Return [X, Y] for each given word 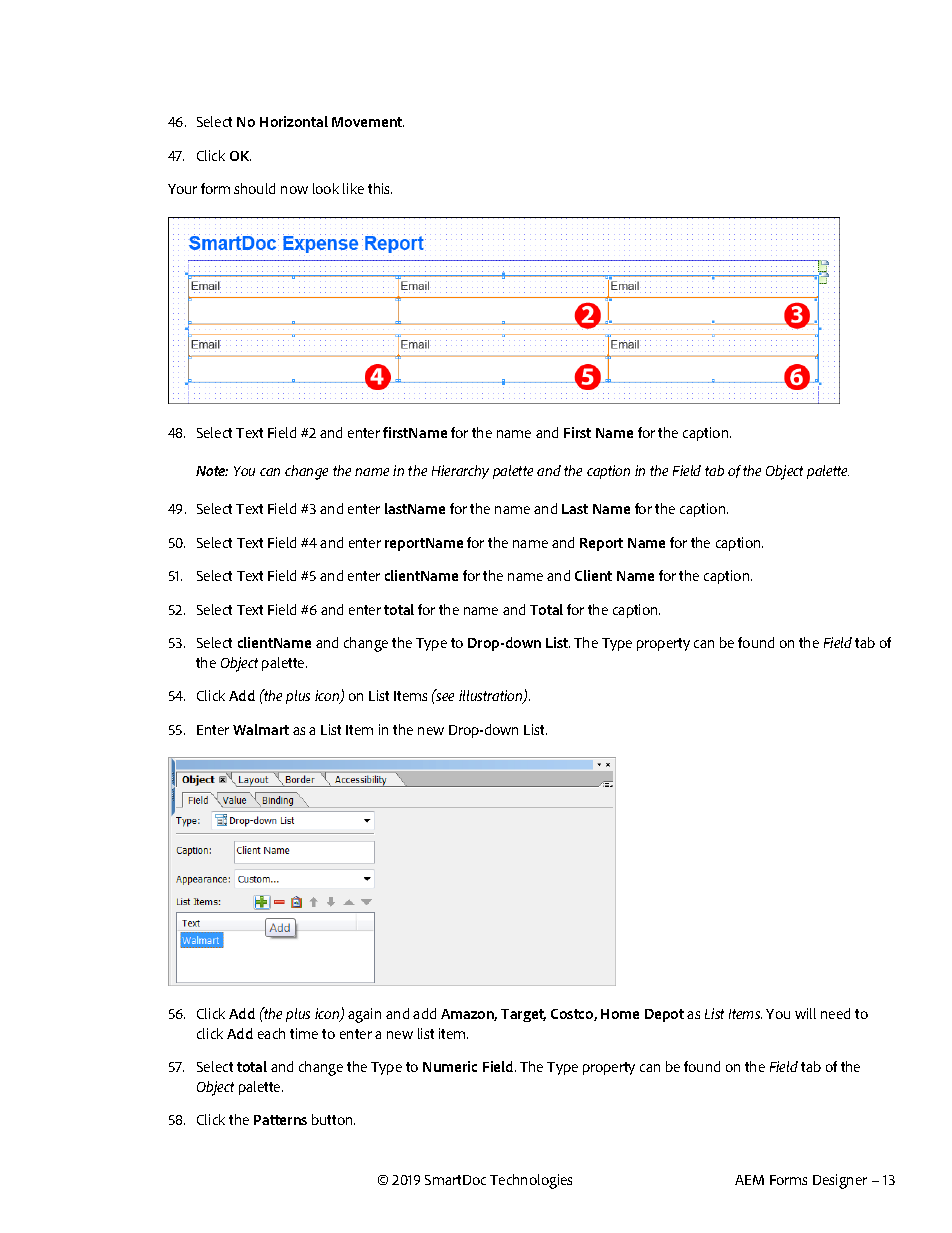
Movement [368, 122]
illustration [492, 697]
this [380, 188]
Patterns [280, 1120]
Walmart [261, 729]
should [254, 188]
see [445, 697]
